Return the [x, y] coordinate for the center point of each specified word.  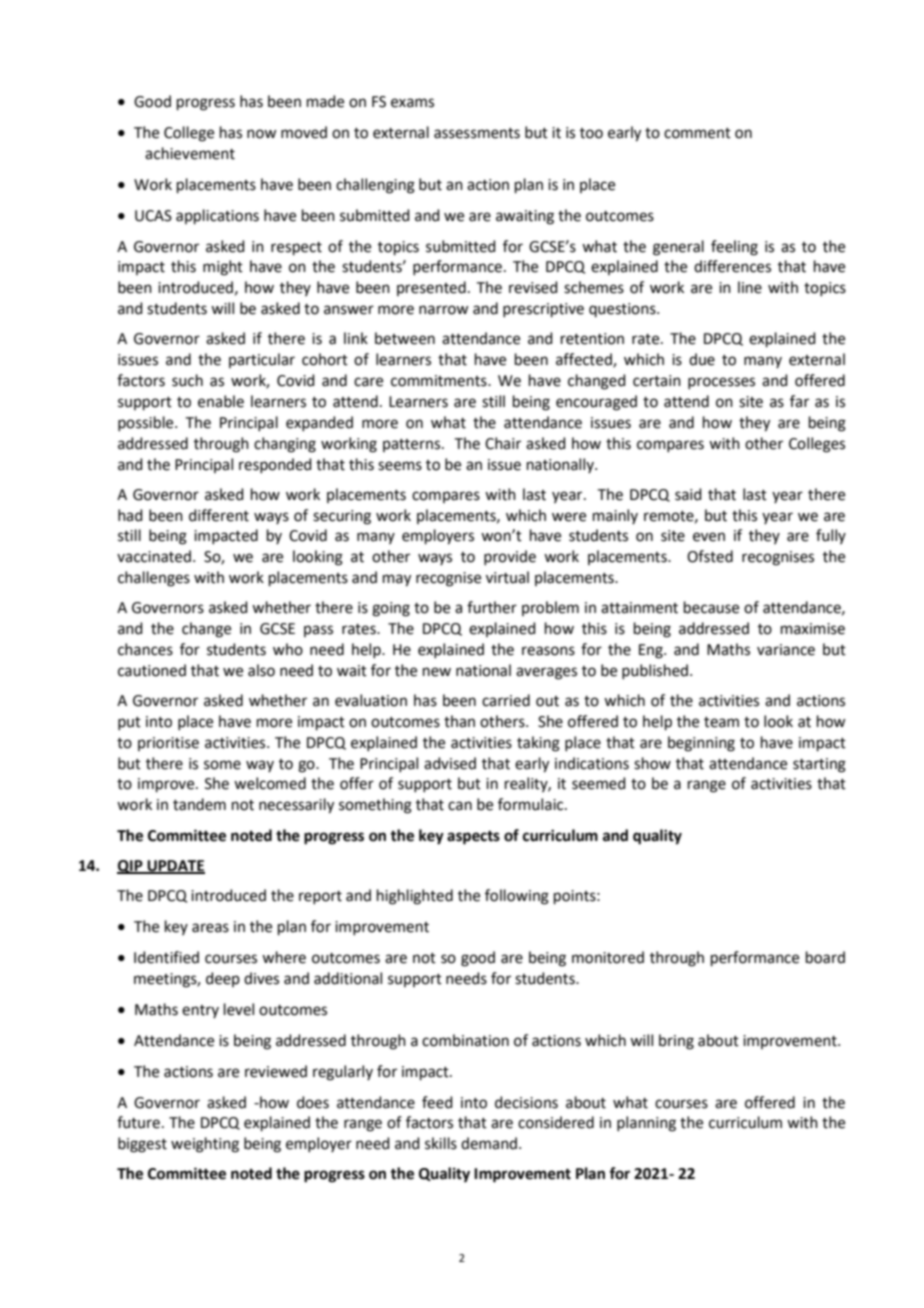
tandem [199, 804]
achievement [190, 153]
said [688, 494]
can [460, 806]
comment [697, 133]
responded [275, 465]
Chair [503, 443]
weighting [205, 1145]
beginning [701, 744]
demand [489, 1143]
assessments [477, 133]
